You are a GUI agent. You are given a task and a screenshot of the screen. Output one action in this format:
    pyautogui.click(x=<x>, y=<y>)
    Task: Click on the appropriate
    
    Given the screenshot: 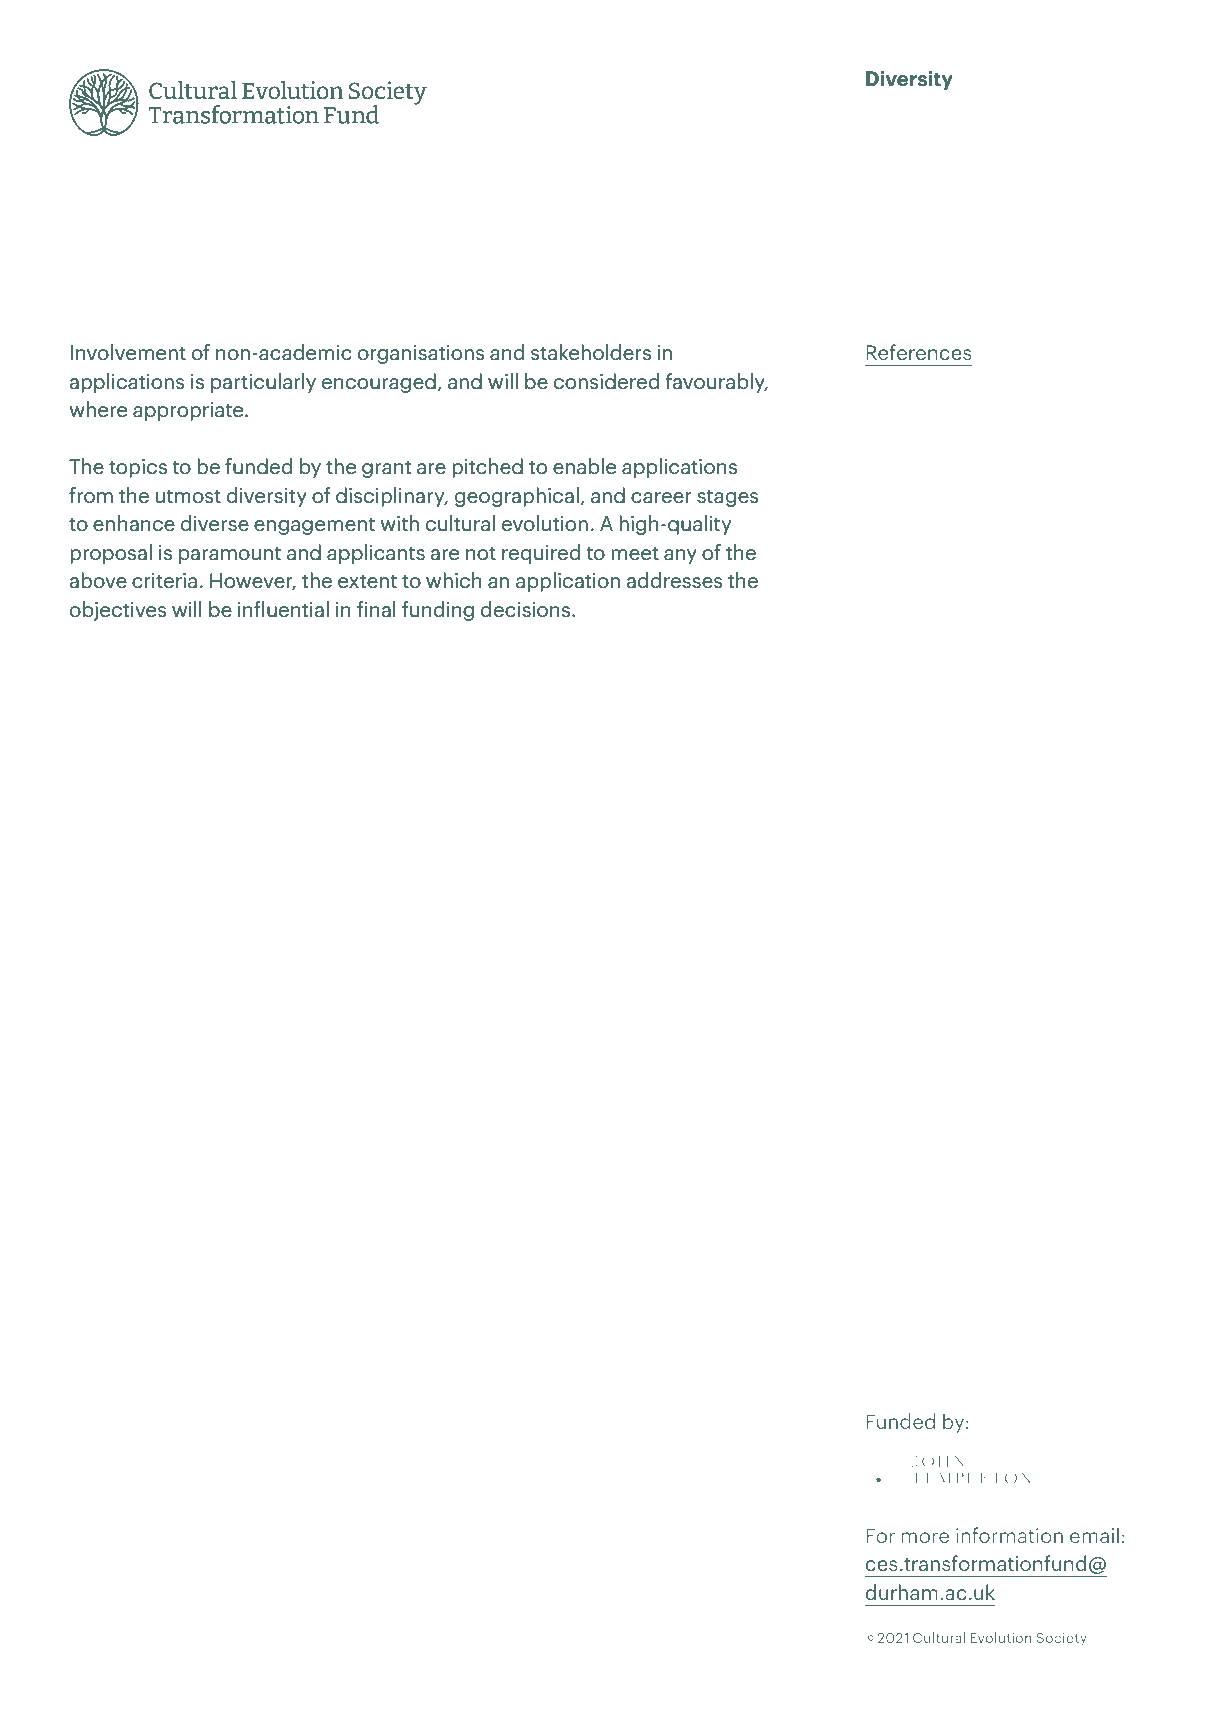 What is the action you would take?
    pyautogui.click(x=189, y=411)
